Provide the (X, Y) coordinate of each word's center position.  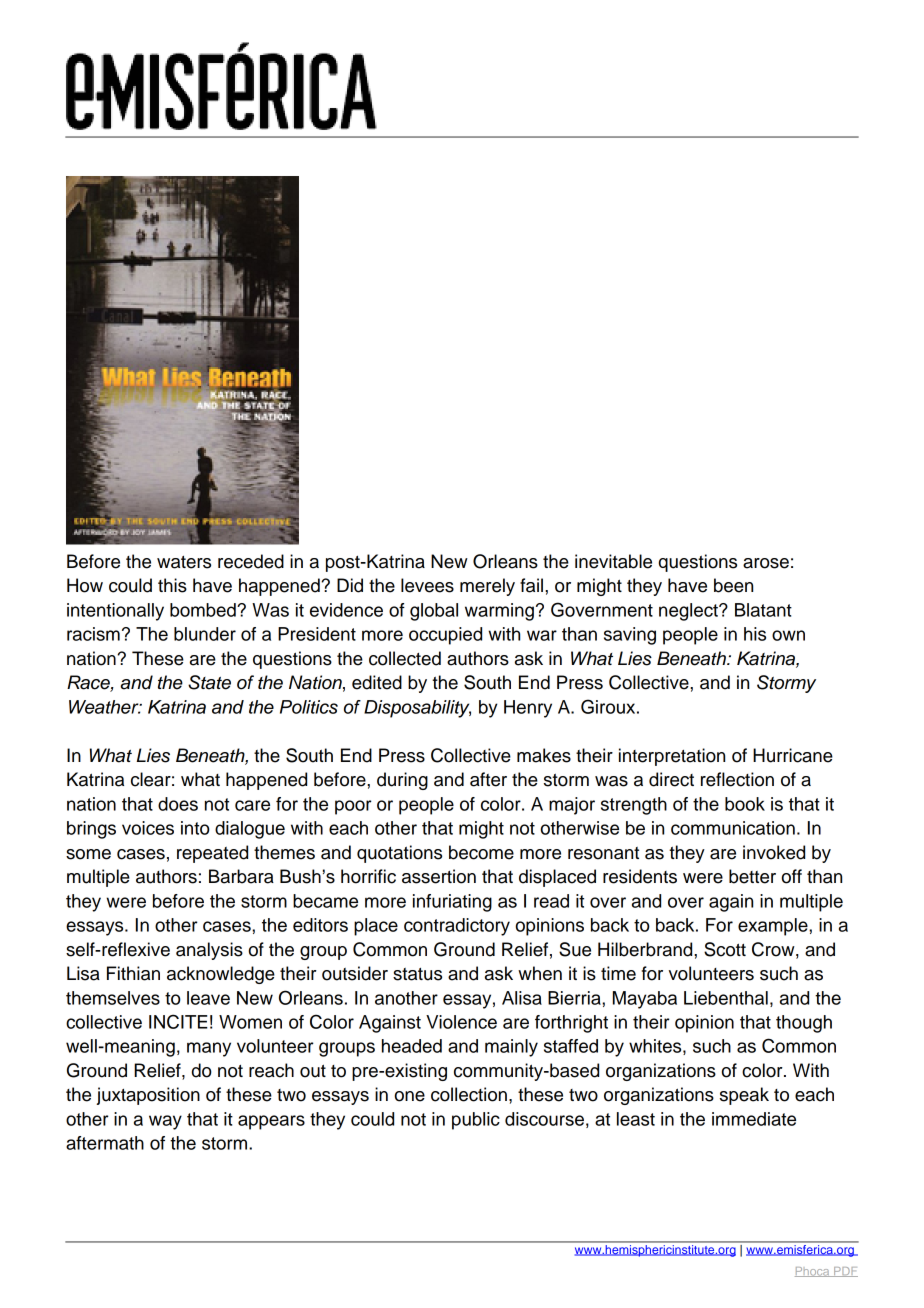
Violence (461, 1022)
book (745, 804)
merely (487, 587)
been (733, 585)
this (172, 585)
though (804, 1024)
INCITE (178, 1021)
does (178, 804)
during (402, 781)
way (165, 1122)
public (476, 1121)
